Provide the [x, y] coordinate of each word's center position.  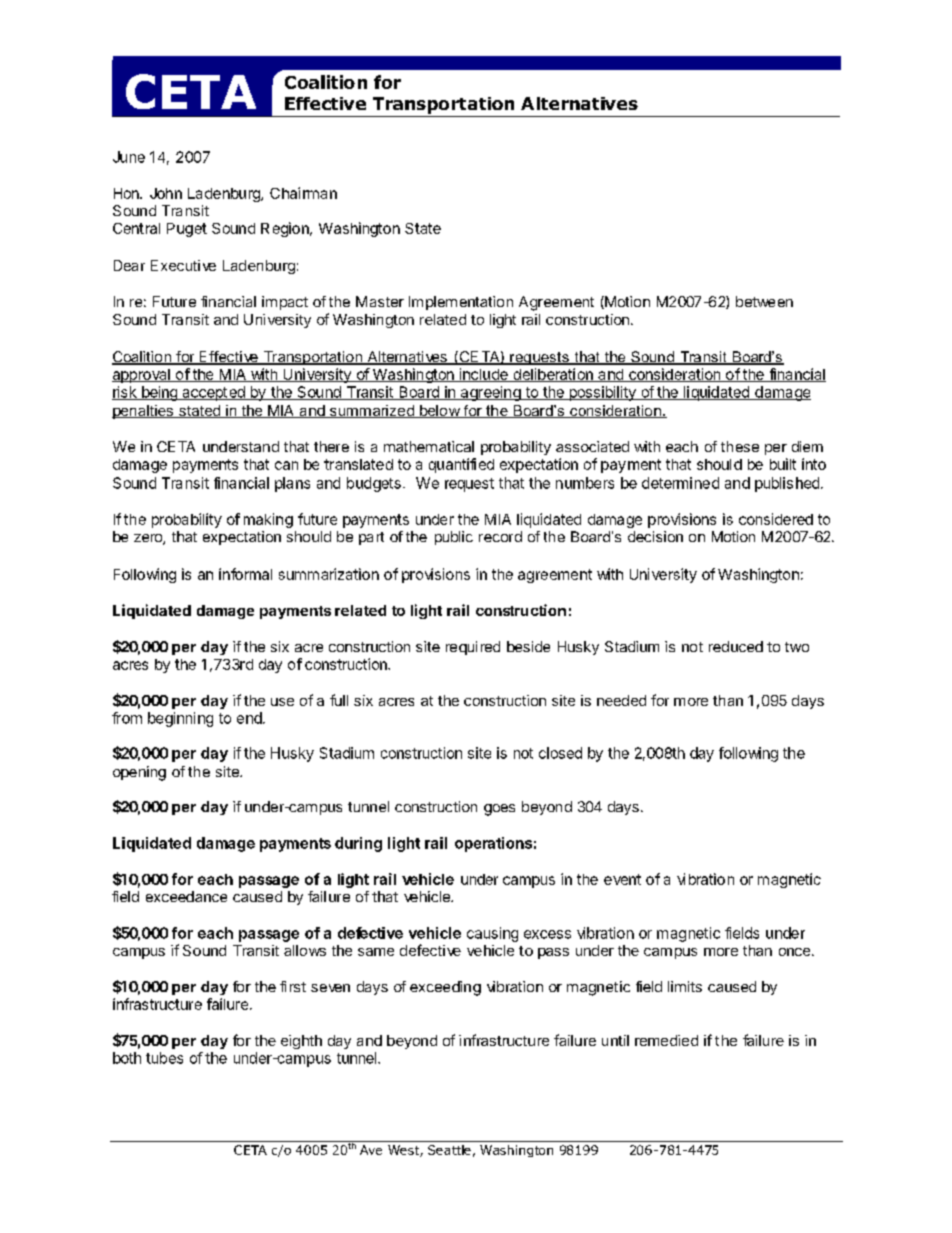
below [439, 411]
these [740, 446]
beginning [180, 719]
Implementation [461, 303]
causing [492, 934]
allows [305, 950]
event [622, 879]
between [764, 301]
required [473, 648]
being [159, 393]
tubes [164, 1058]
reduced [736, 646]
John [166, 193]
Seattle [449, 1150]
